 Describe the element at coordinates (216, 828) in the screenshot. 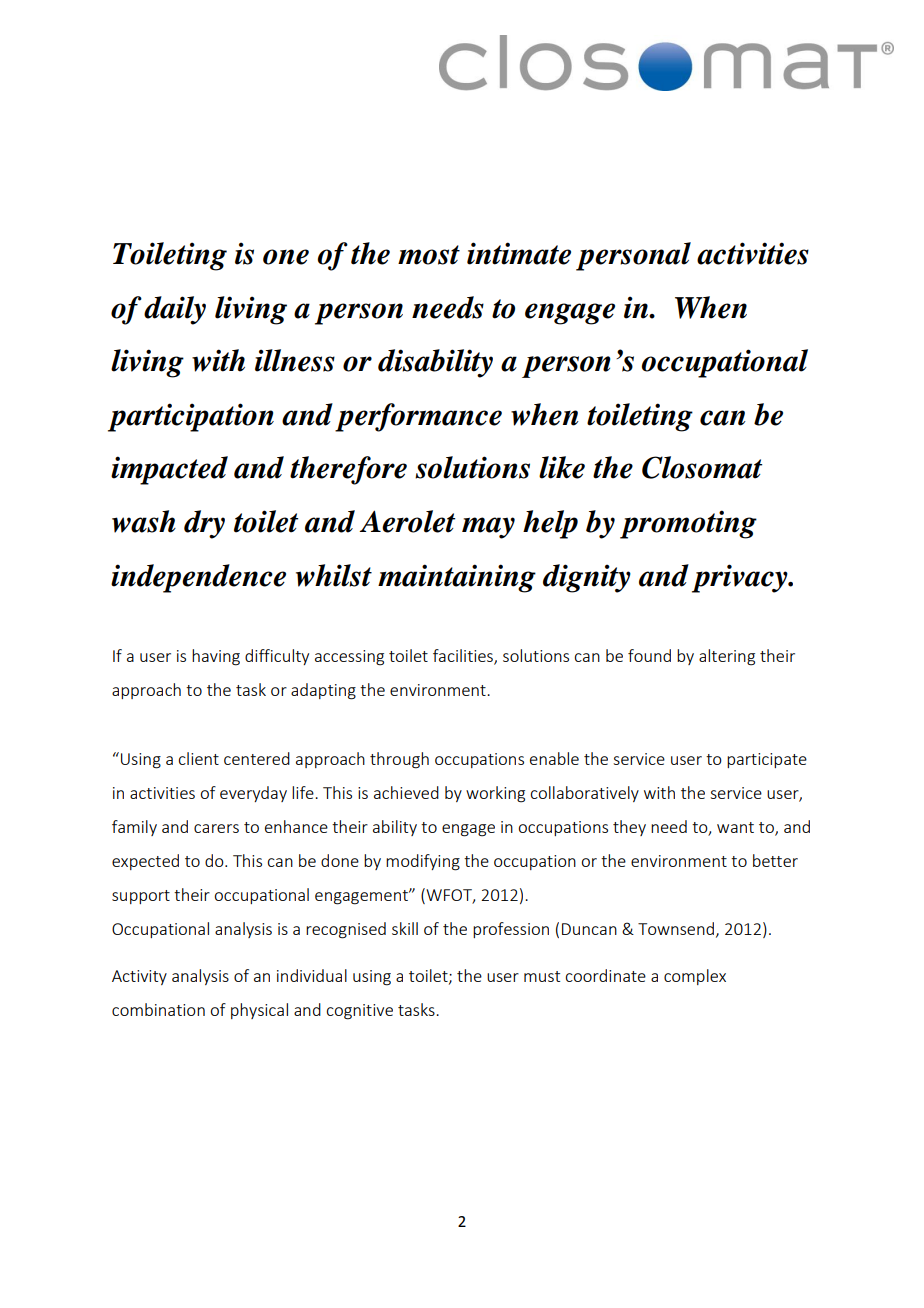

I see `carers` at that location.
